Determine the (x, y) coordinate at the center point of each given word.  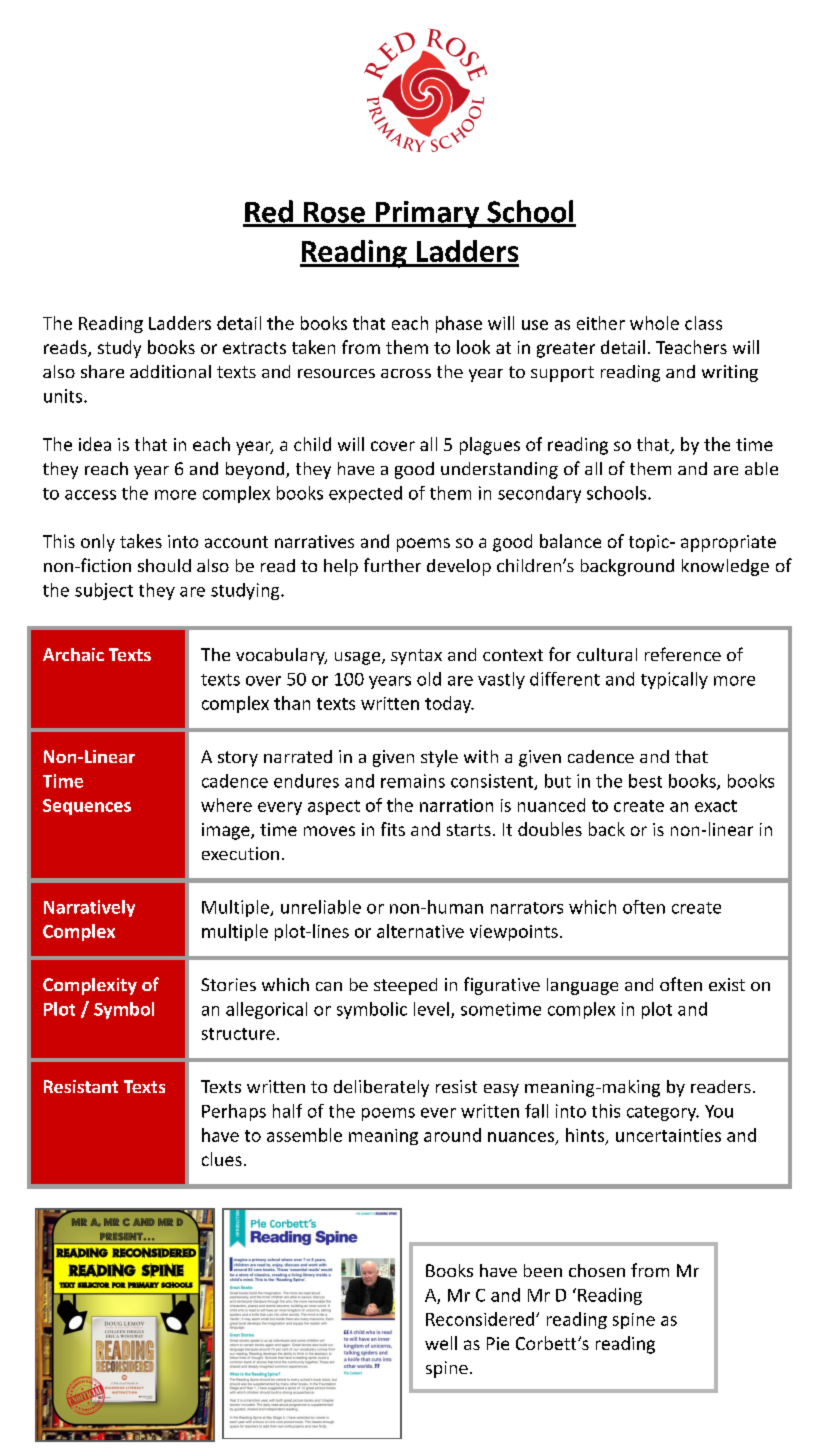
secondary (539, 494)
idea (95, 444)
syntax (416, 657)
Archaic (73, 654)
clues (222, 1159)
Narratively (89, 908)
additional (170, 371)
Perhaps (234, 1112)
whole (654, 323)
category (663, 1113)
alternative (420, 931)
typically (674, 680)
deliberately (381, 1088)
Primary (427, 214)
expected (365, 494)
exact (716, 806)
